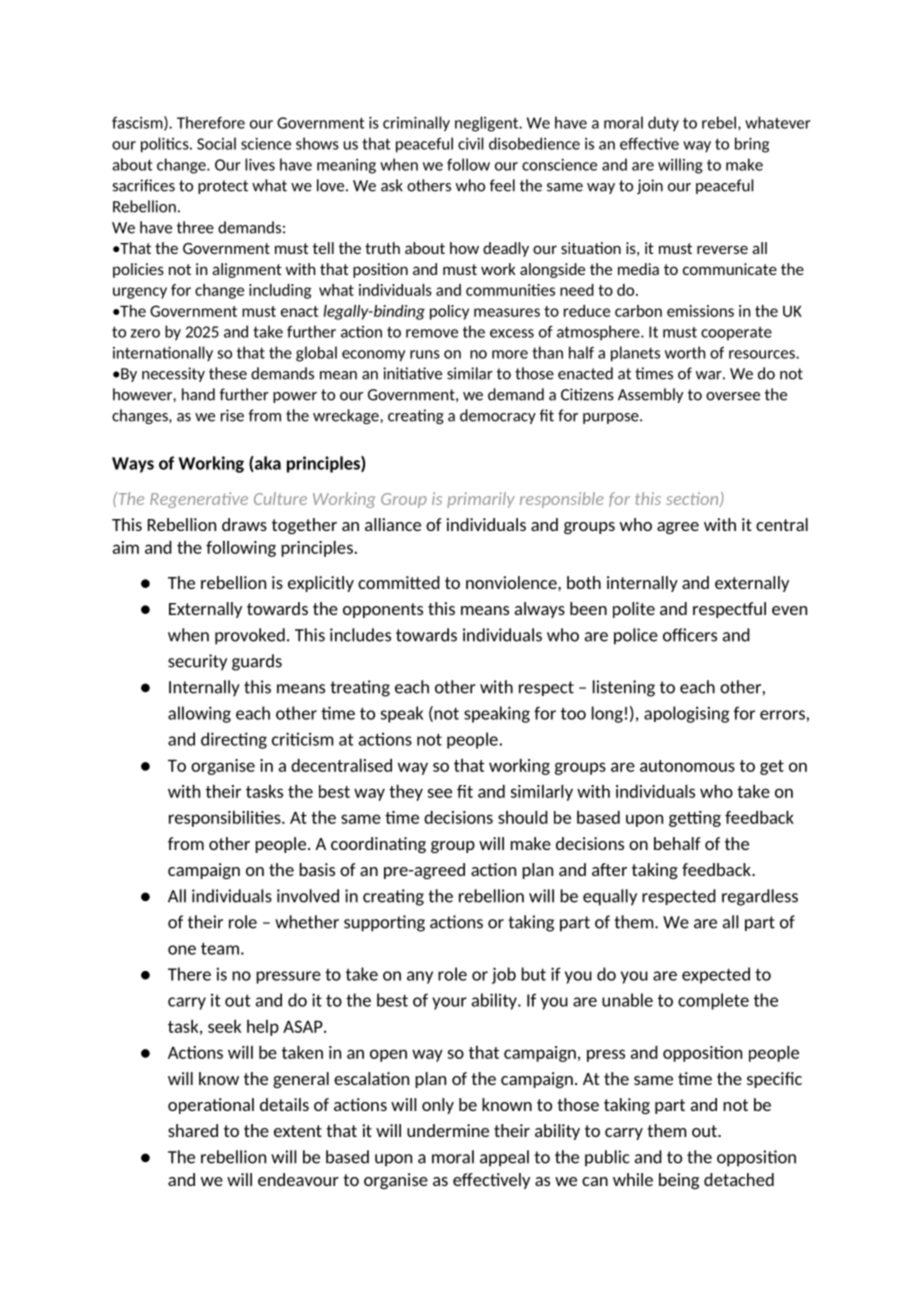  Describe the element at coordinates (193, 1130) in the screenshot. I see `shared` at that location.
